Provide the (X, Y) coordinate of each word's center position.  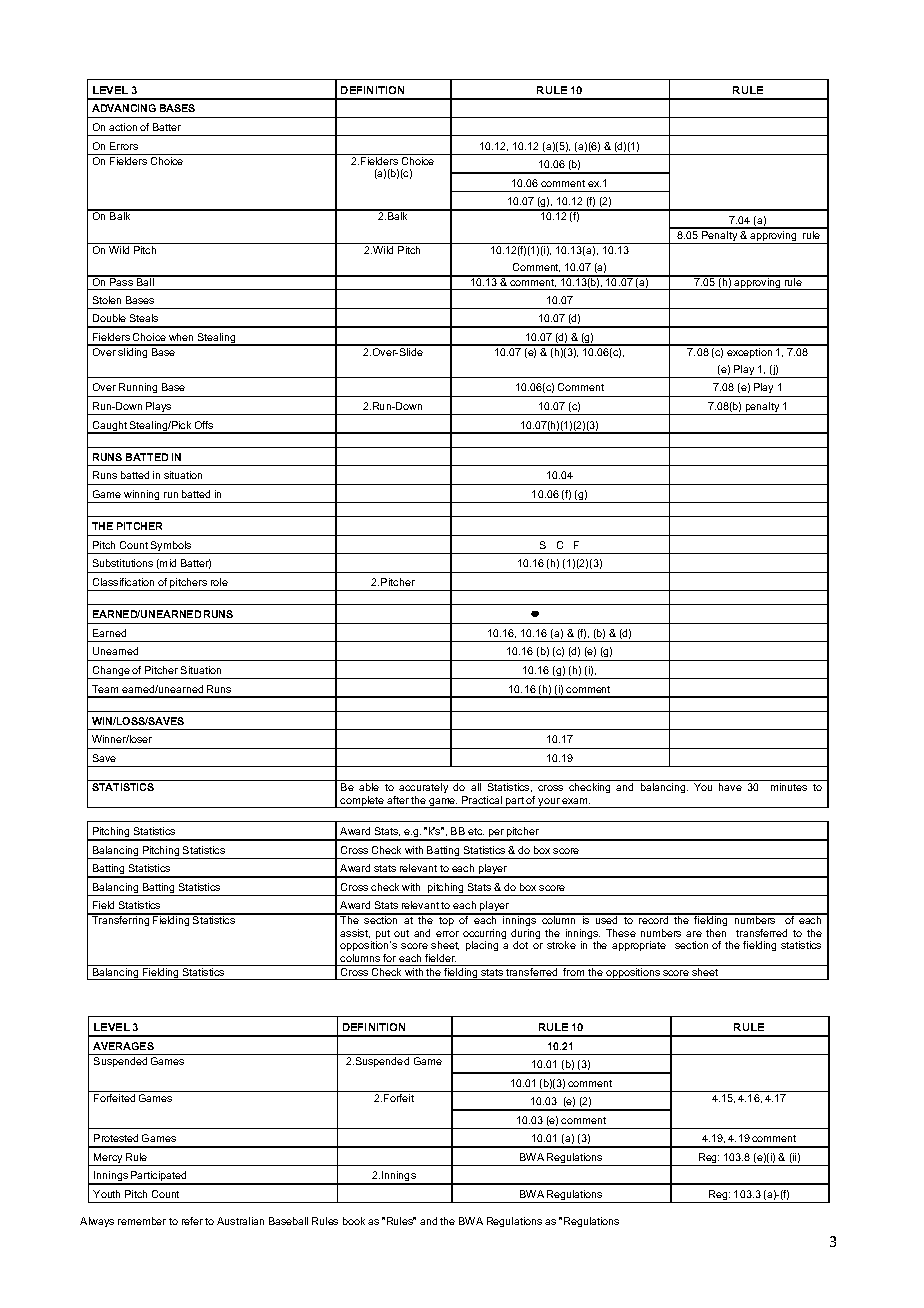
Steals (144, 318)
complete (362, 802)
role (219, 582)
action (123, 127)
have (730, 787)
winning (142, 496)
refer (192, 1221)
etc (476, 831)
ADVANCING (124, 108)
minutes (789, 787)
